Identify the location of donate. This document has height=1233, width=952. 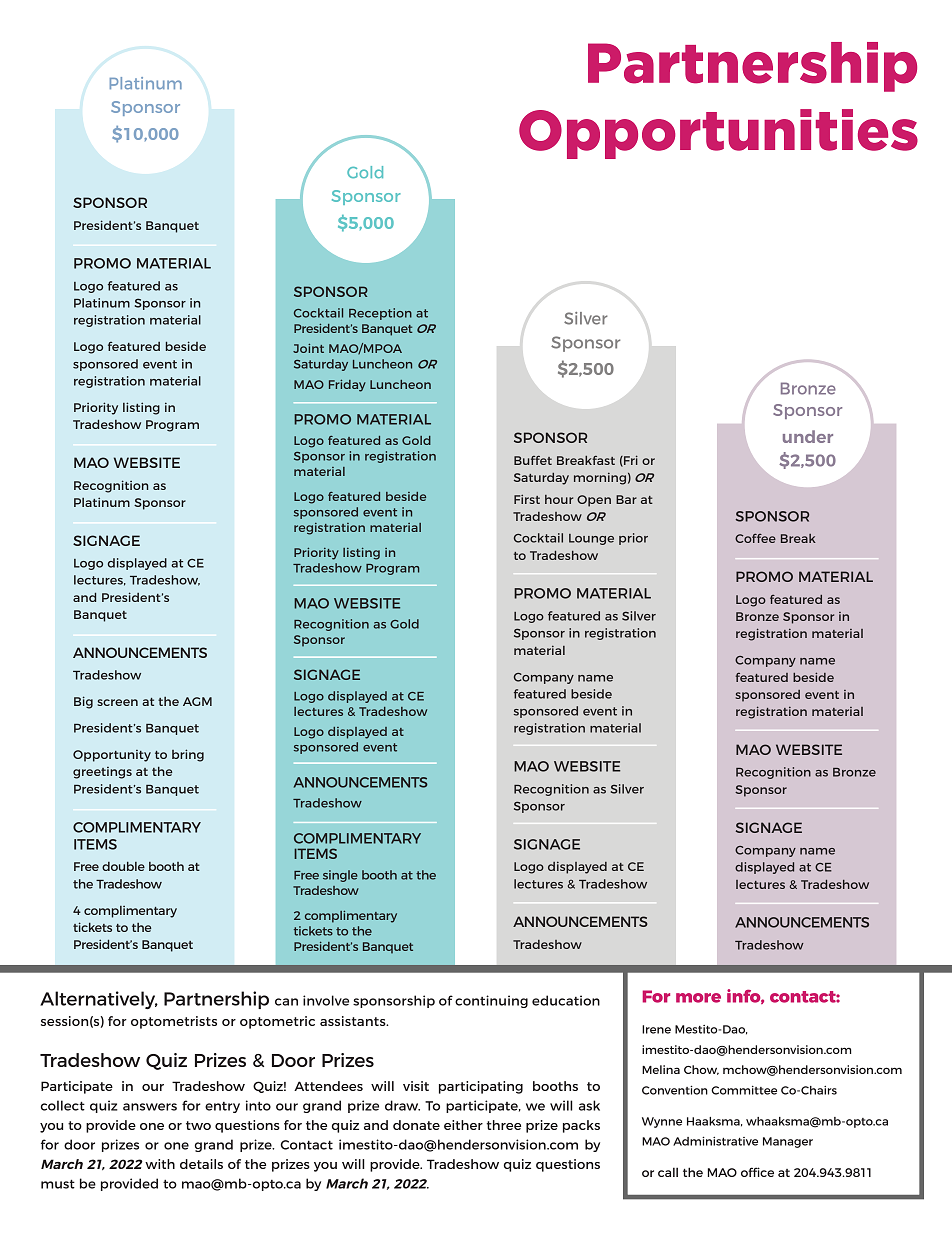
(416, 1125).
